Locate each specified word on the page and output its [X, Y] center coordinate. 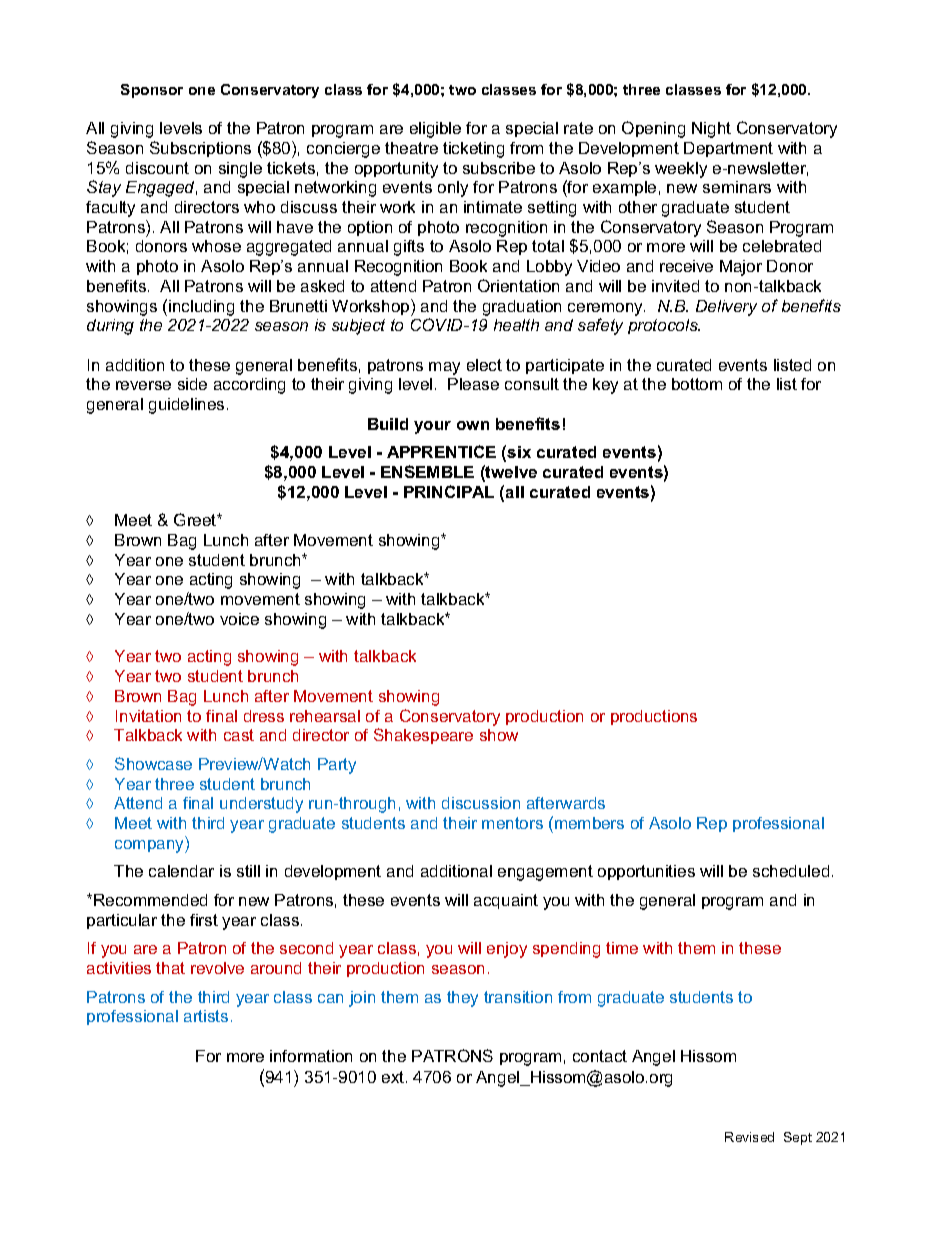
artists [206, 1016]
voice [239, 619]
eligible [435, 130]
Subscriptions [200, 149]
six [519, 452]
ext [394, 1077]
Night [711, 130]
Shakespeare [423, 736]
